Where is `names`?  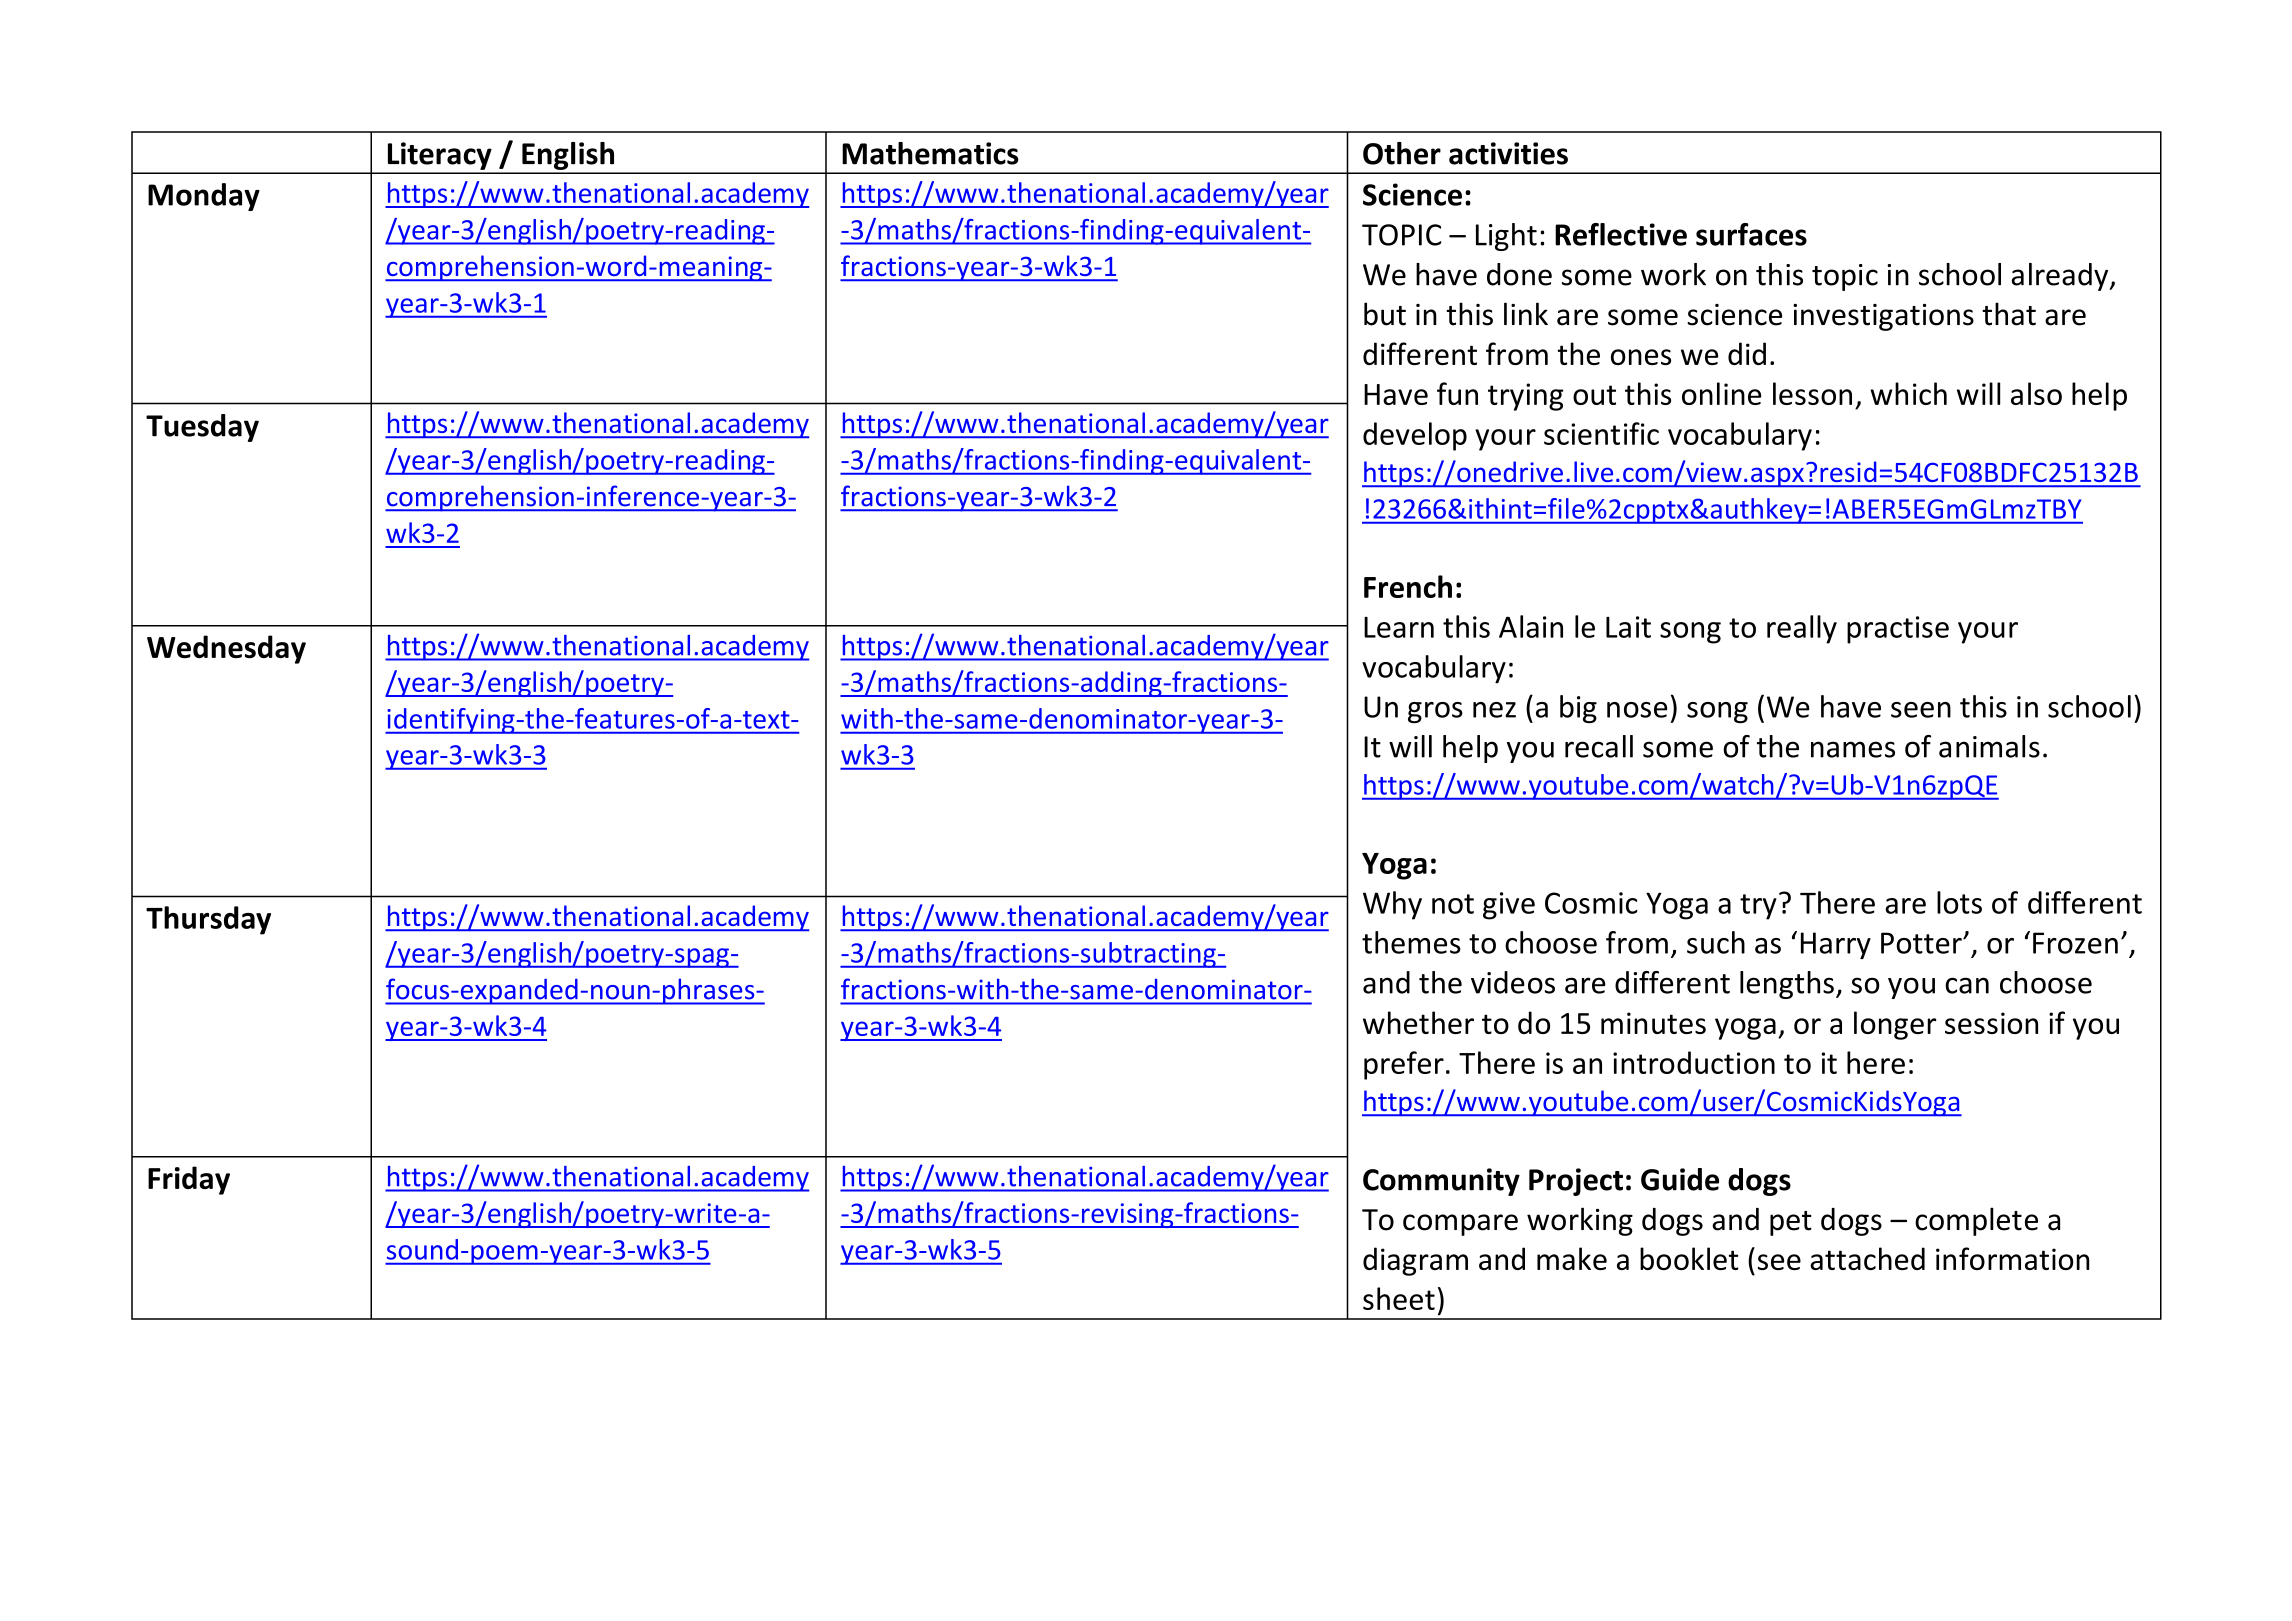 names is located at coordinates (1853, 749).
